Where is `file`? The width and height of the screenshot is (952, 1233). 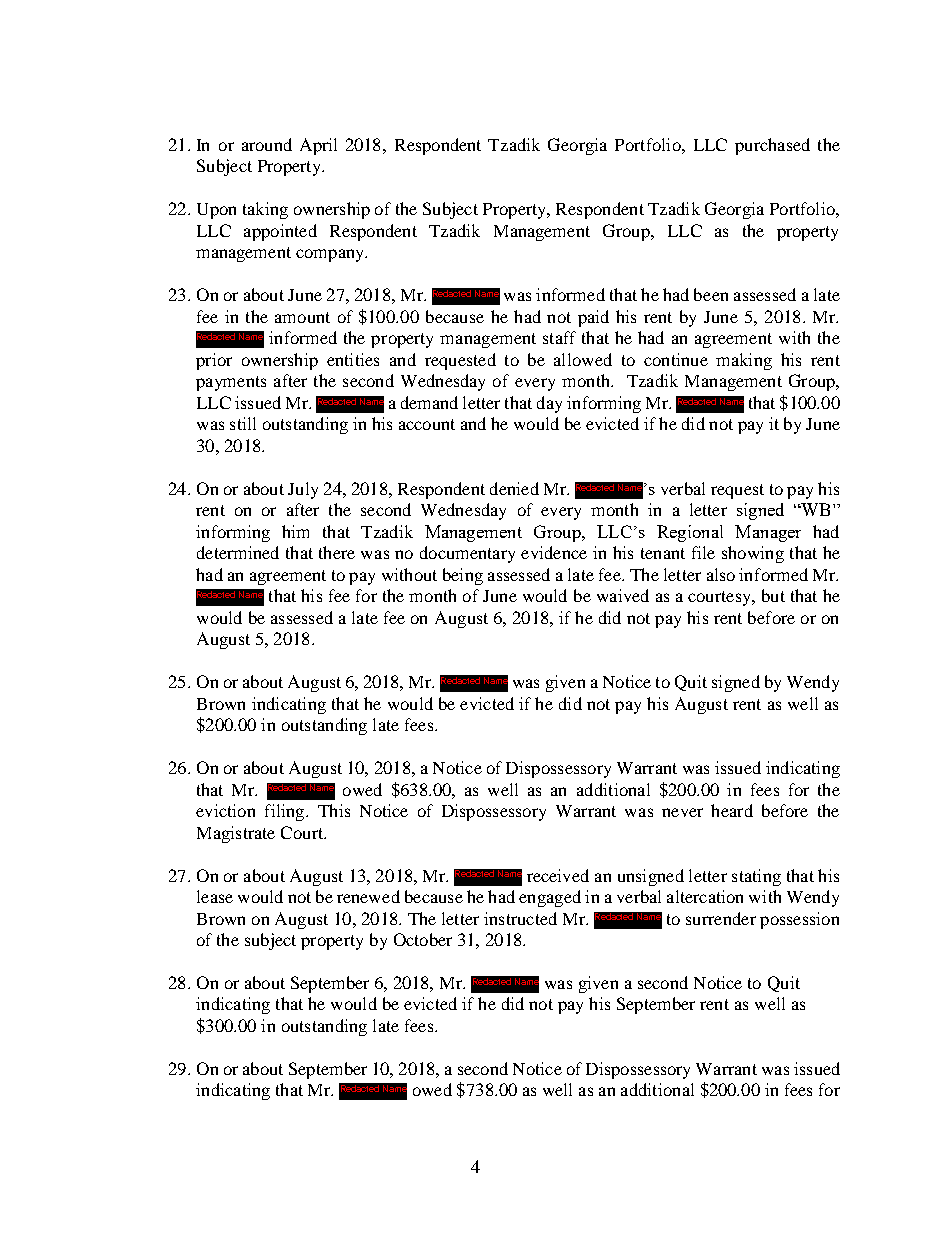 file is located at coordinates (703, 552).
